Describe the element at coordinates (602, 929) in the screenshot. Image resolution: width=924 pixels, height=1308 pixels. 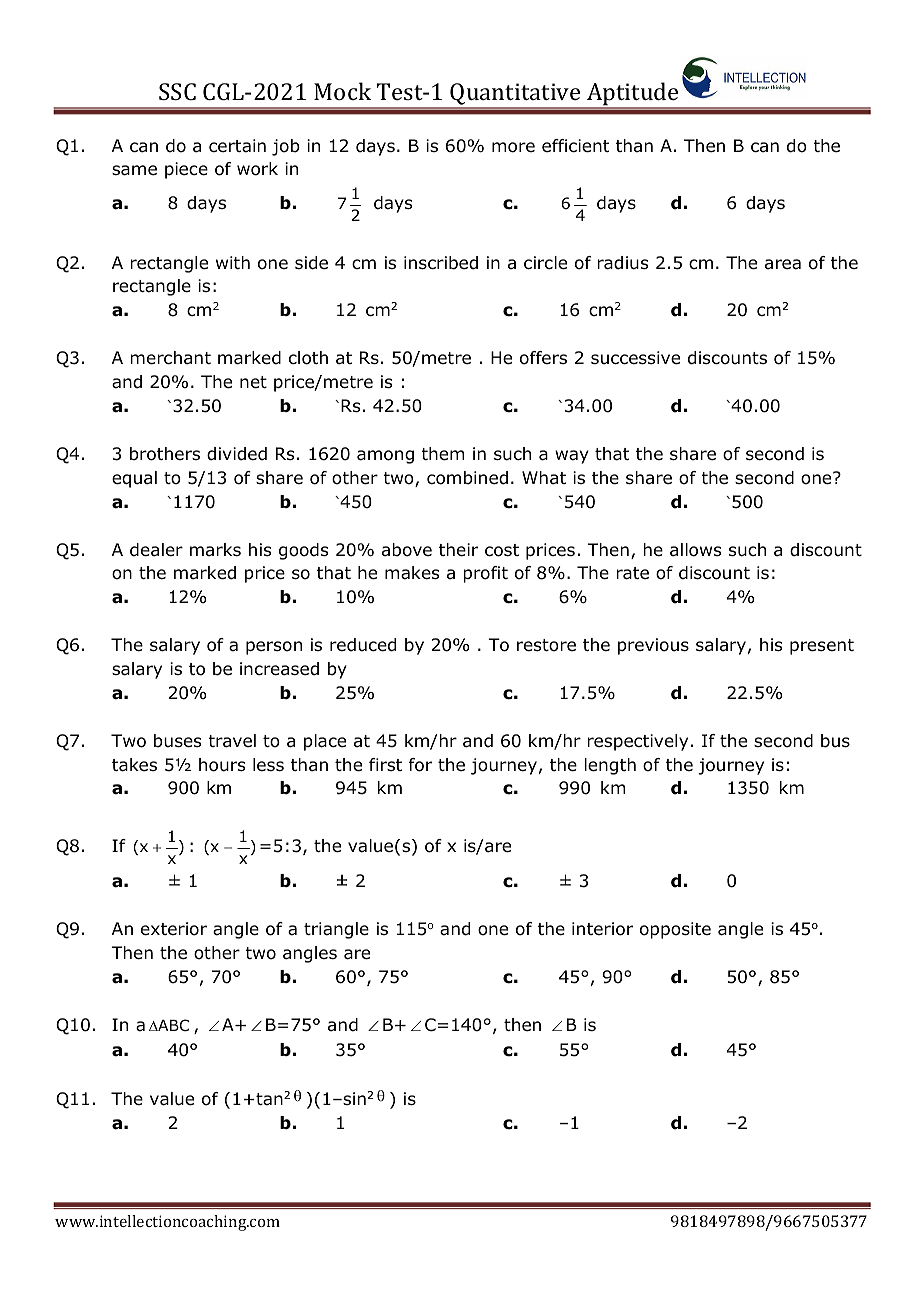
I see `interior` at that location.
